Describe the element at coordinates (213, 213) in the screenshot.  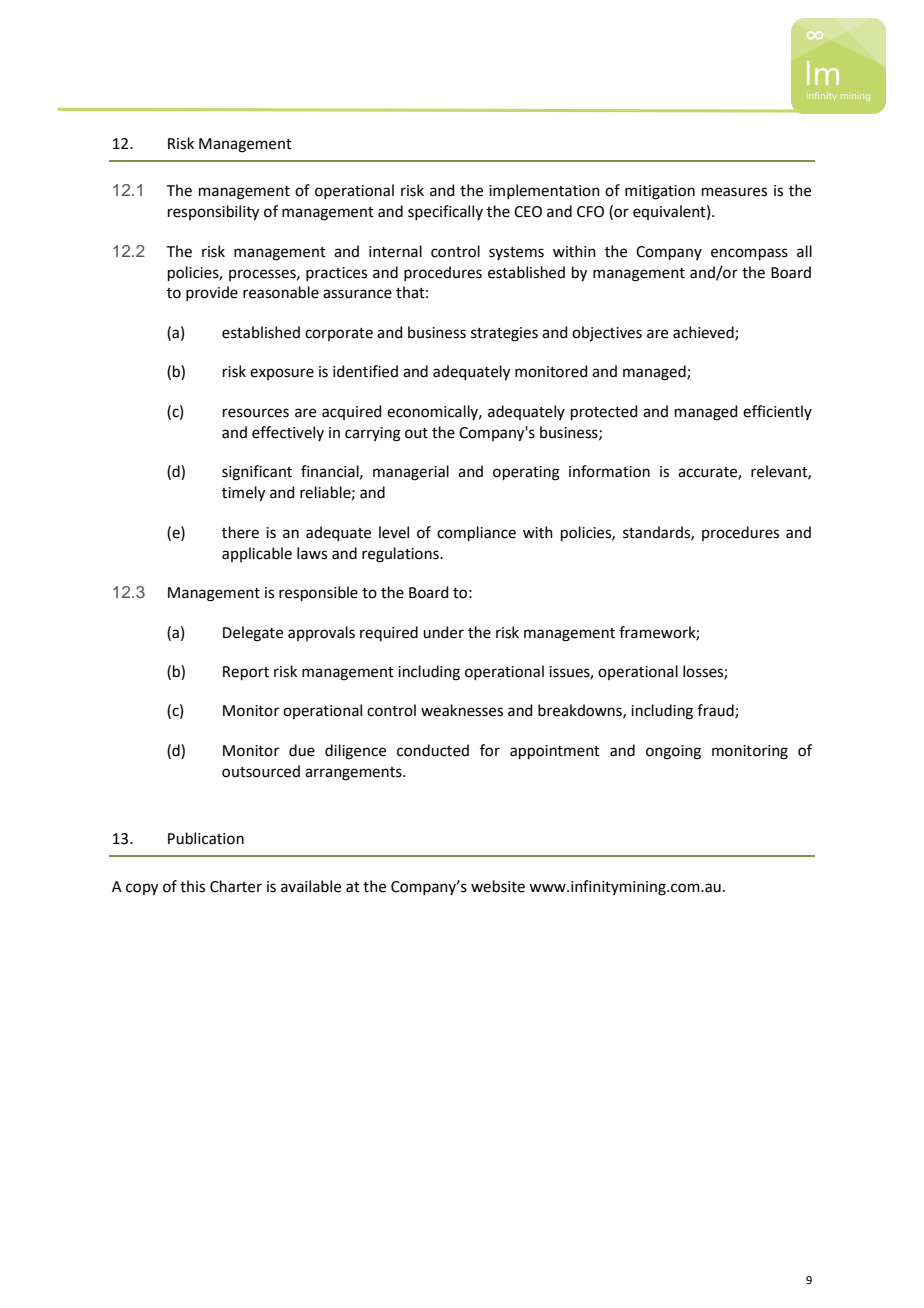
I see `responsibility` at that location.
